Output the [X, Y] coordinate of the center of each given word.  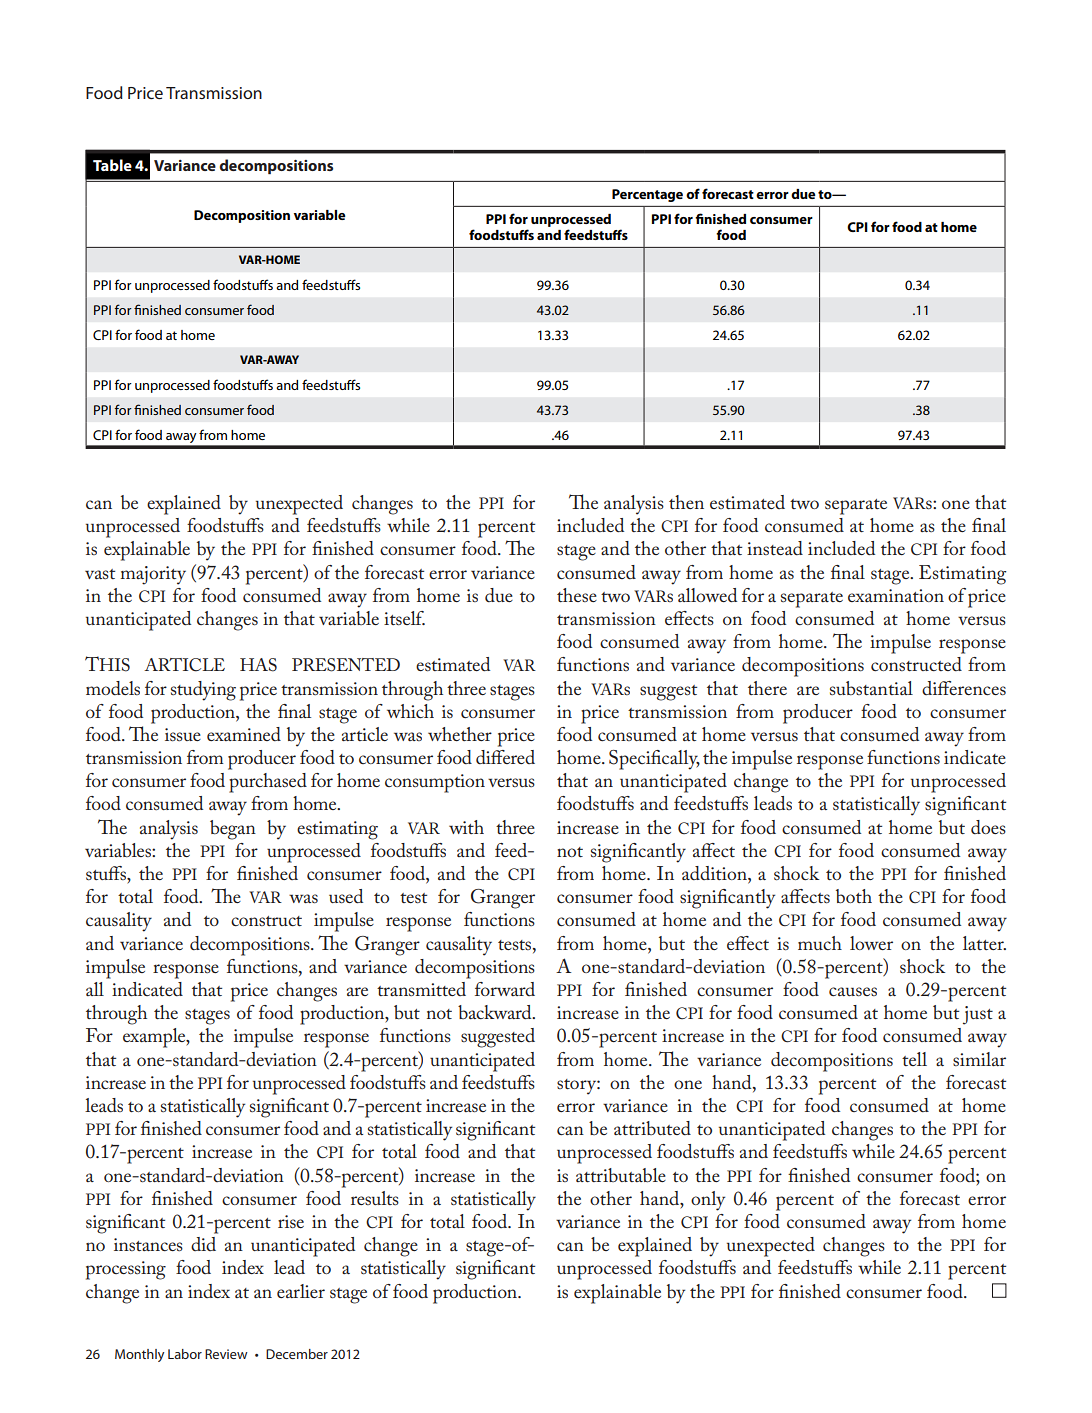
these [577, 595]
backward [496, 1012]
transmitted [421, 989]
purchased [268, 783]
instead [775, 548]
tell [914, 1059]
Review [226, 1354]
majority [153, 575]
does [988, 827]
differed [505, 757]
